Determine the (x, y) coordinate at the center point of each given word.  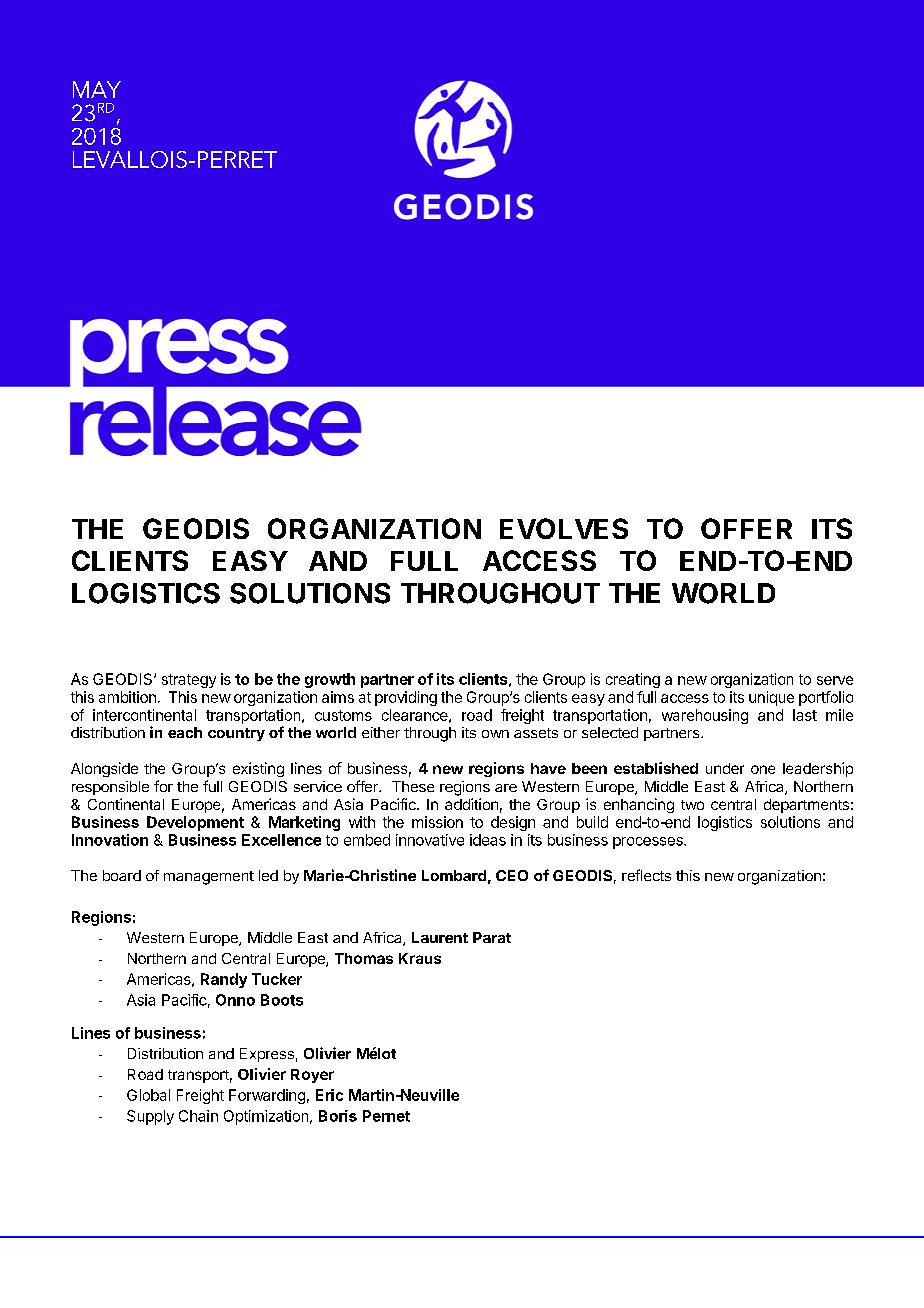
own (495, 734)
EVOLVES (564, 528)
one (763, 769)
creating (633, 680)
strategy (189, 681)
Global (148, 1095)
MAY (97, 89)
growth (330, 680)
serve (835, 680)
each (185, 732)
